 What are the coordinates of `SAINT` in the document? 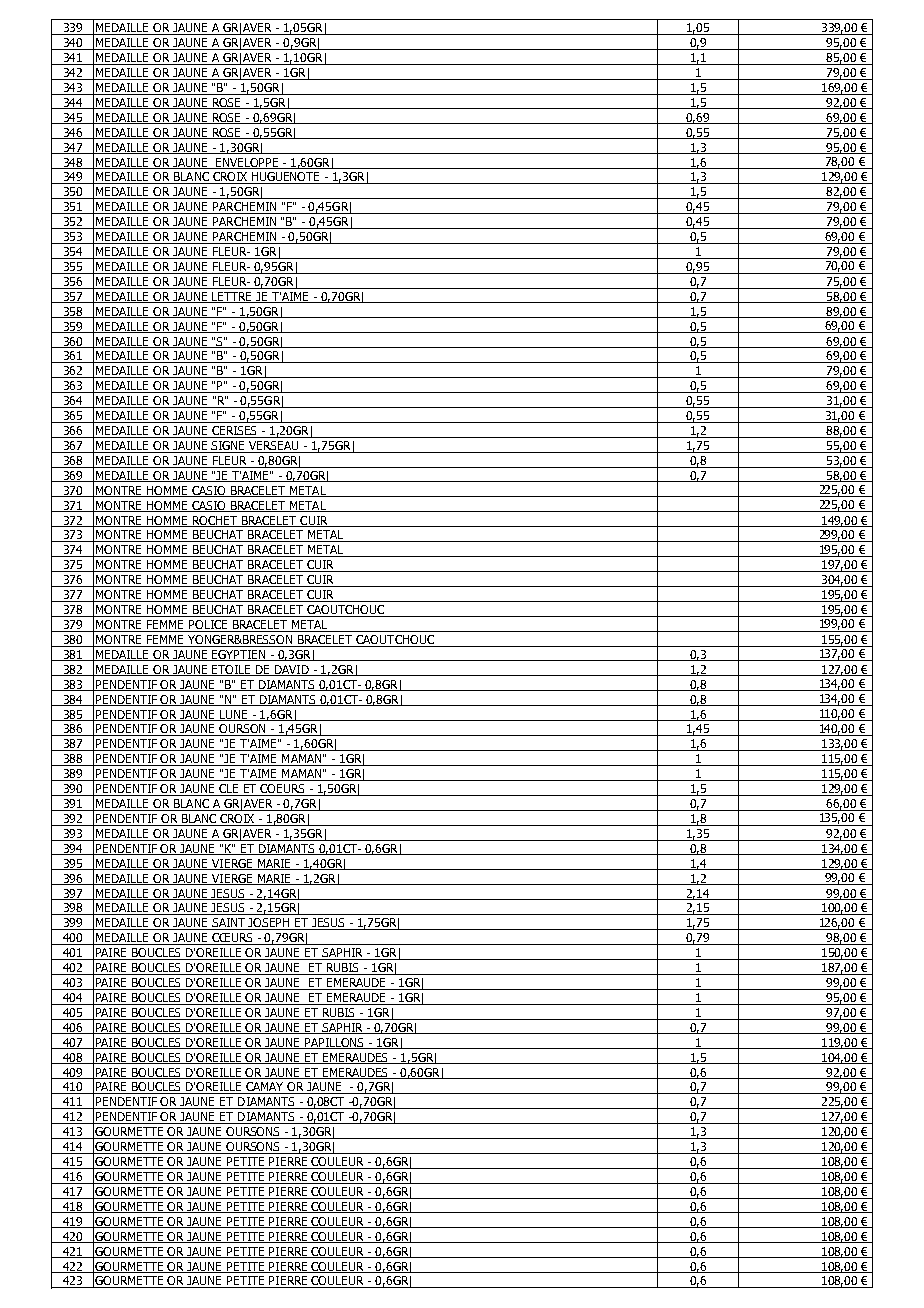 It's located at (229, 924).
